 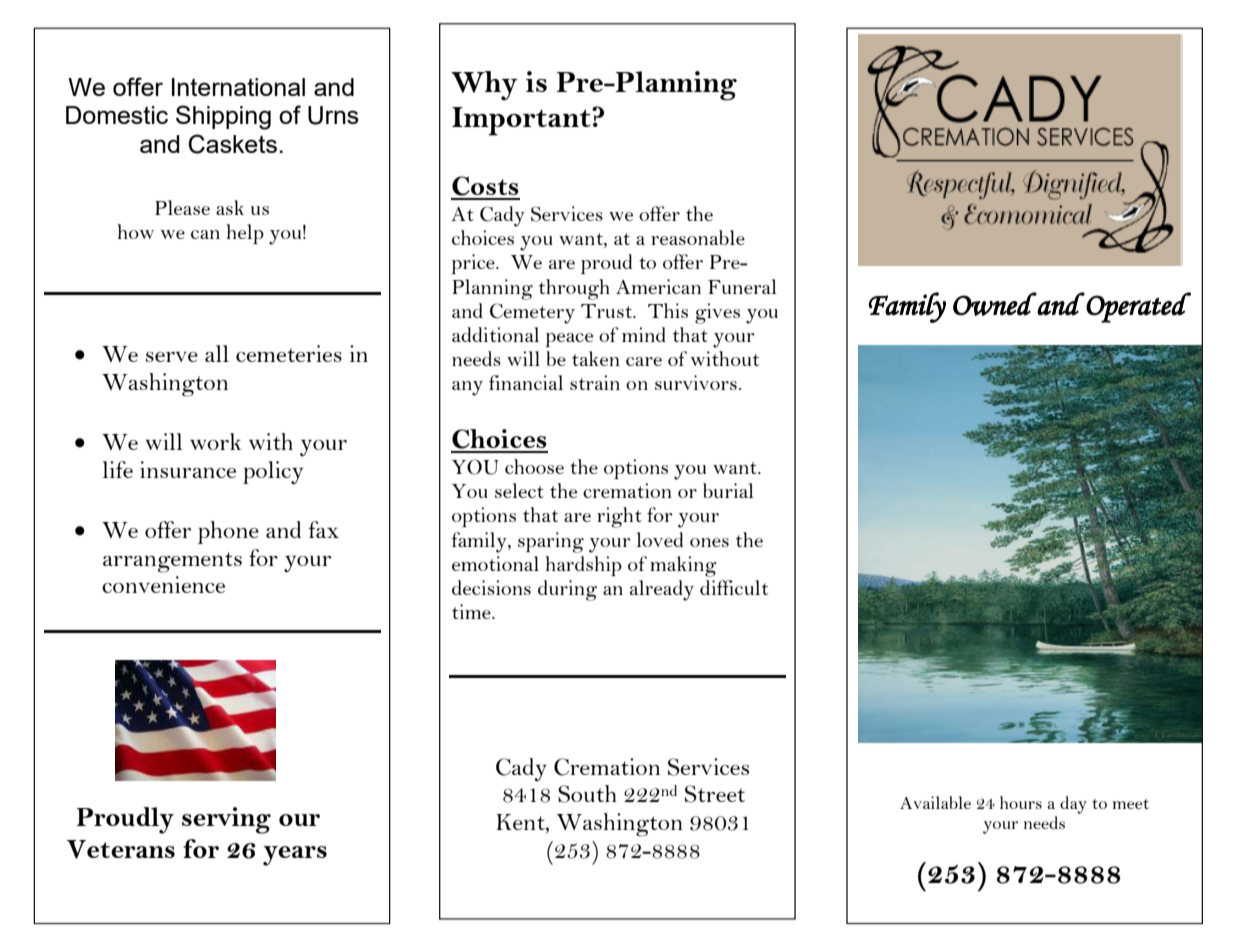 What do you see at coordinates (245, 234) in the image?
I see `help` at bounding box center [245, 234].
